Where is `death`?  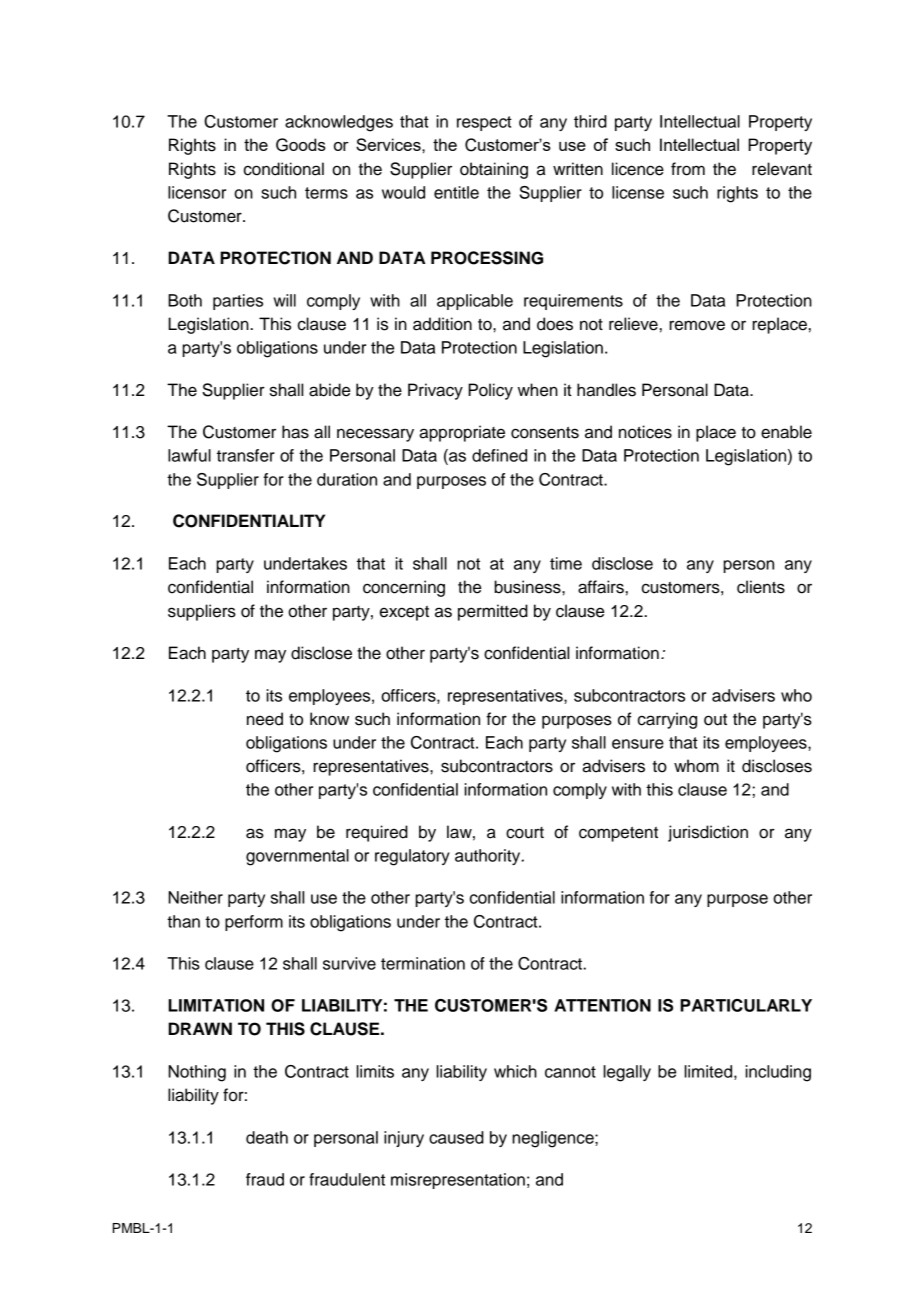
death is located at coordinates (267, 1137).
